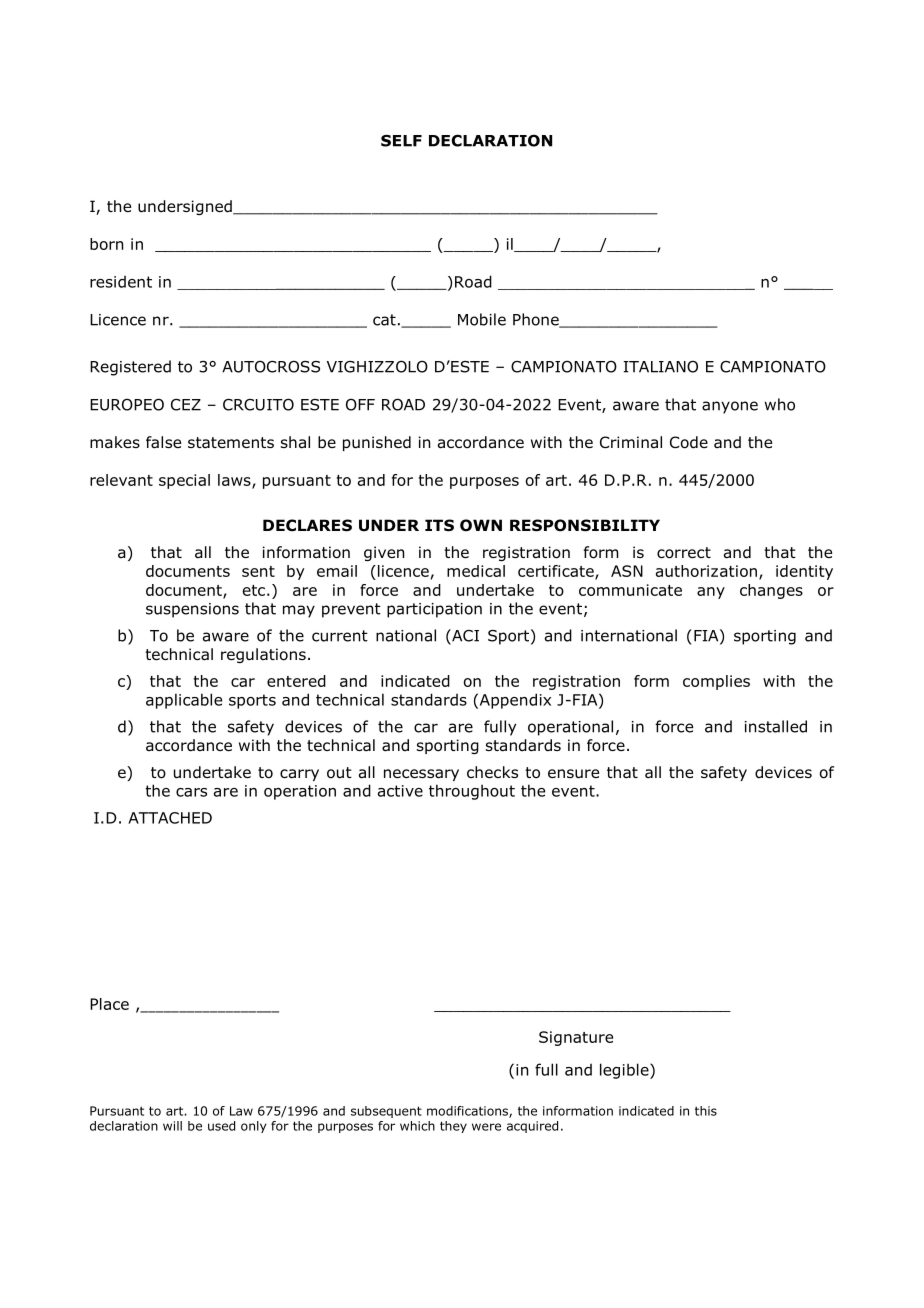  I want to click on cars, so click(191, 792).
